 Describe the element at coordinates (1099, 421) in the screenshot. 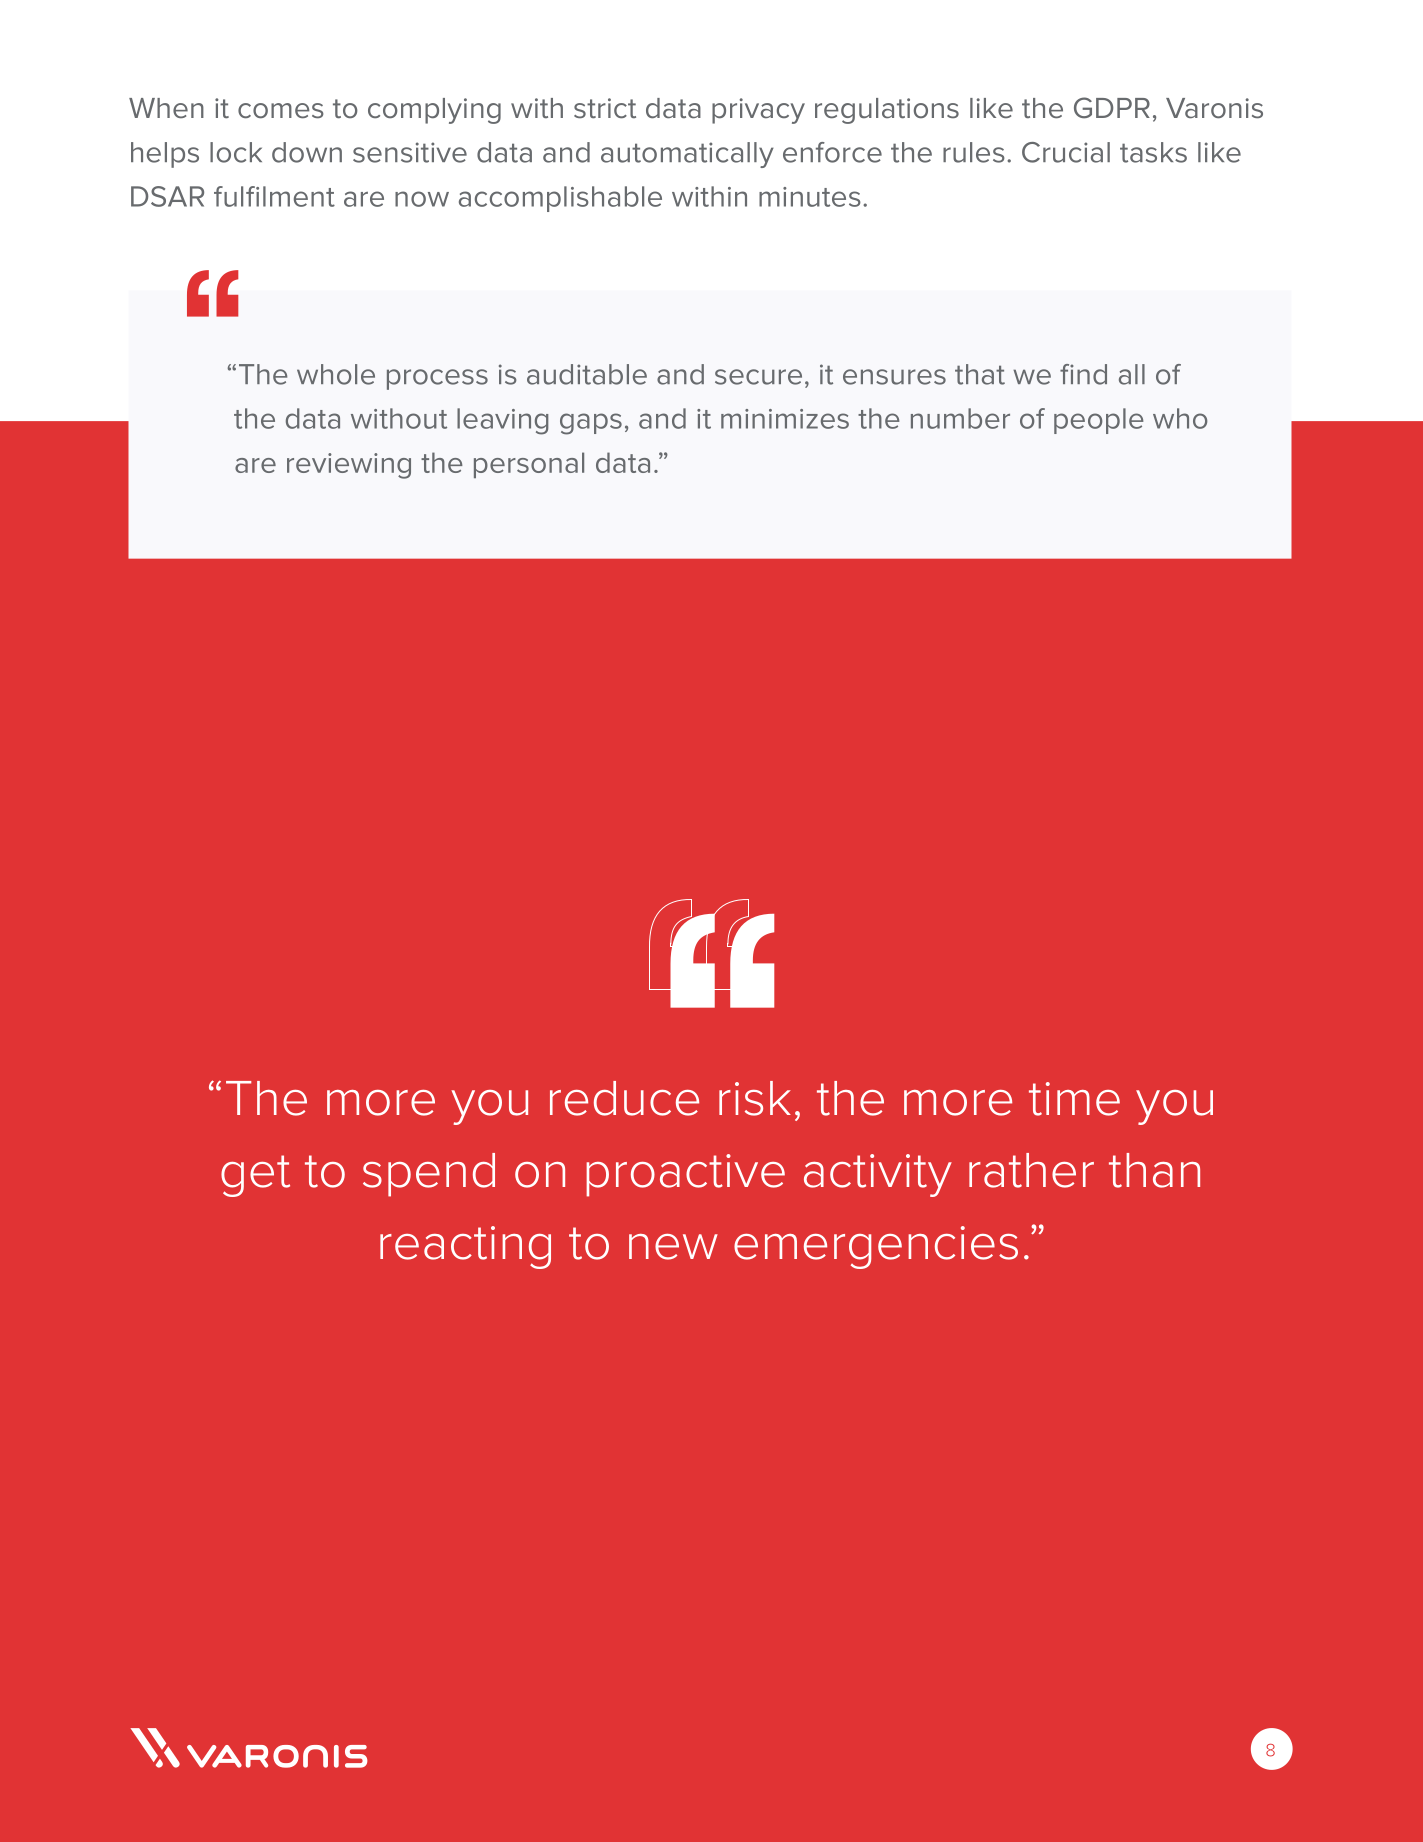

I see `people` at that location.
